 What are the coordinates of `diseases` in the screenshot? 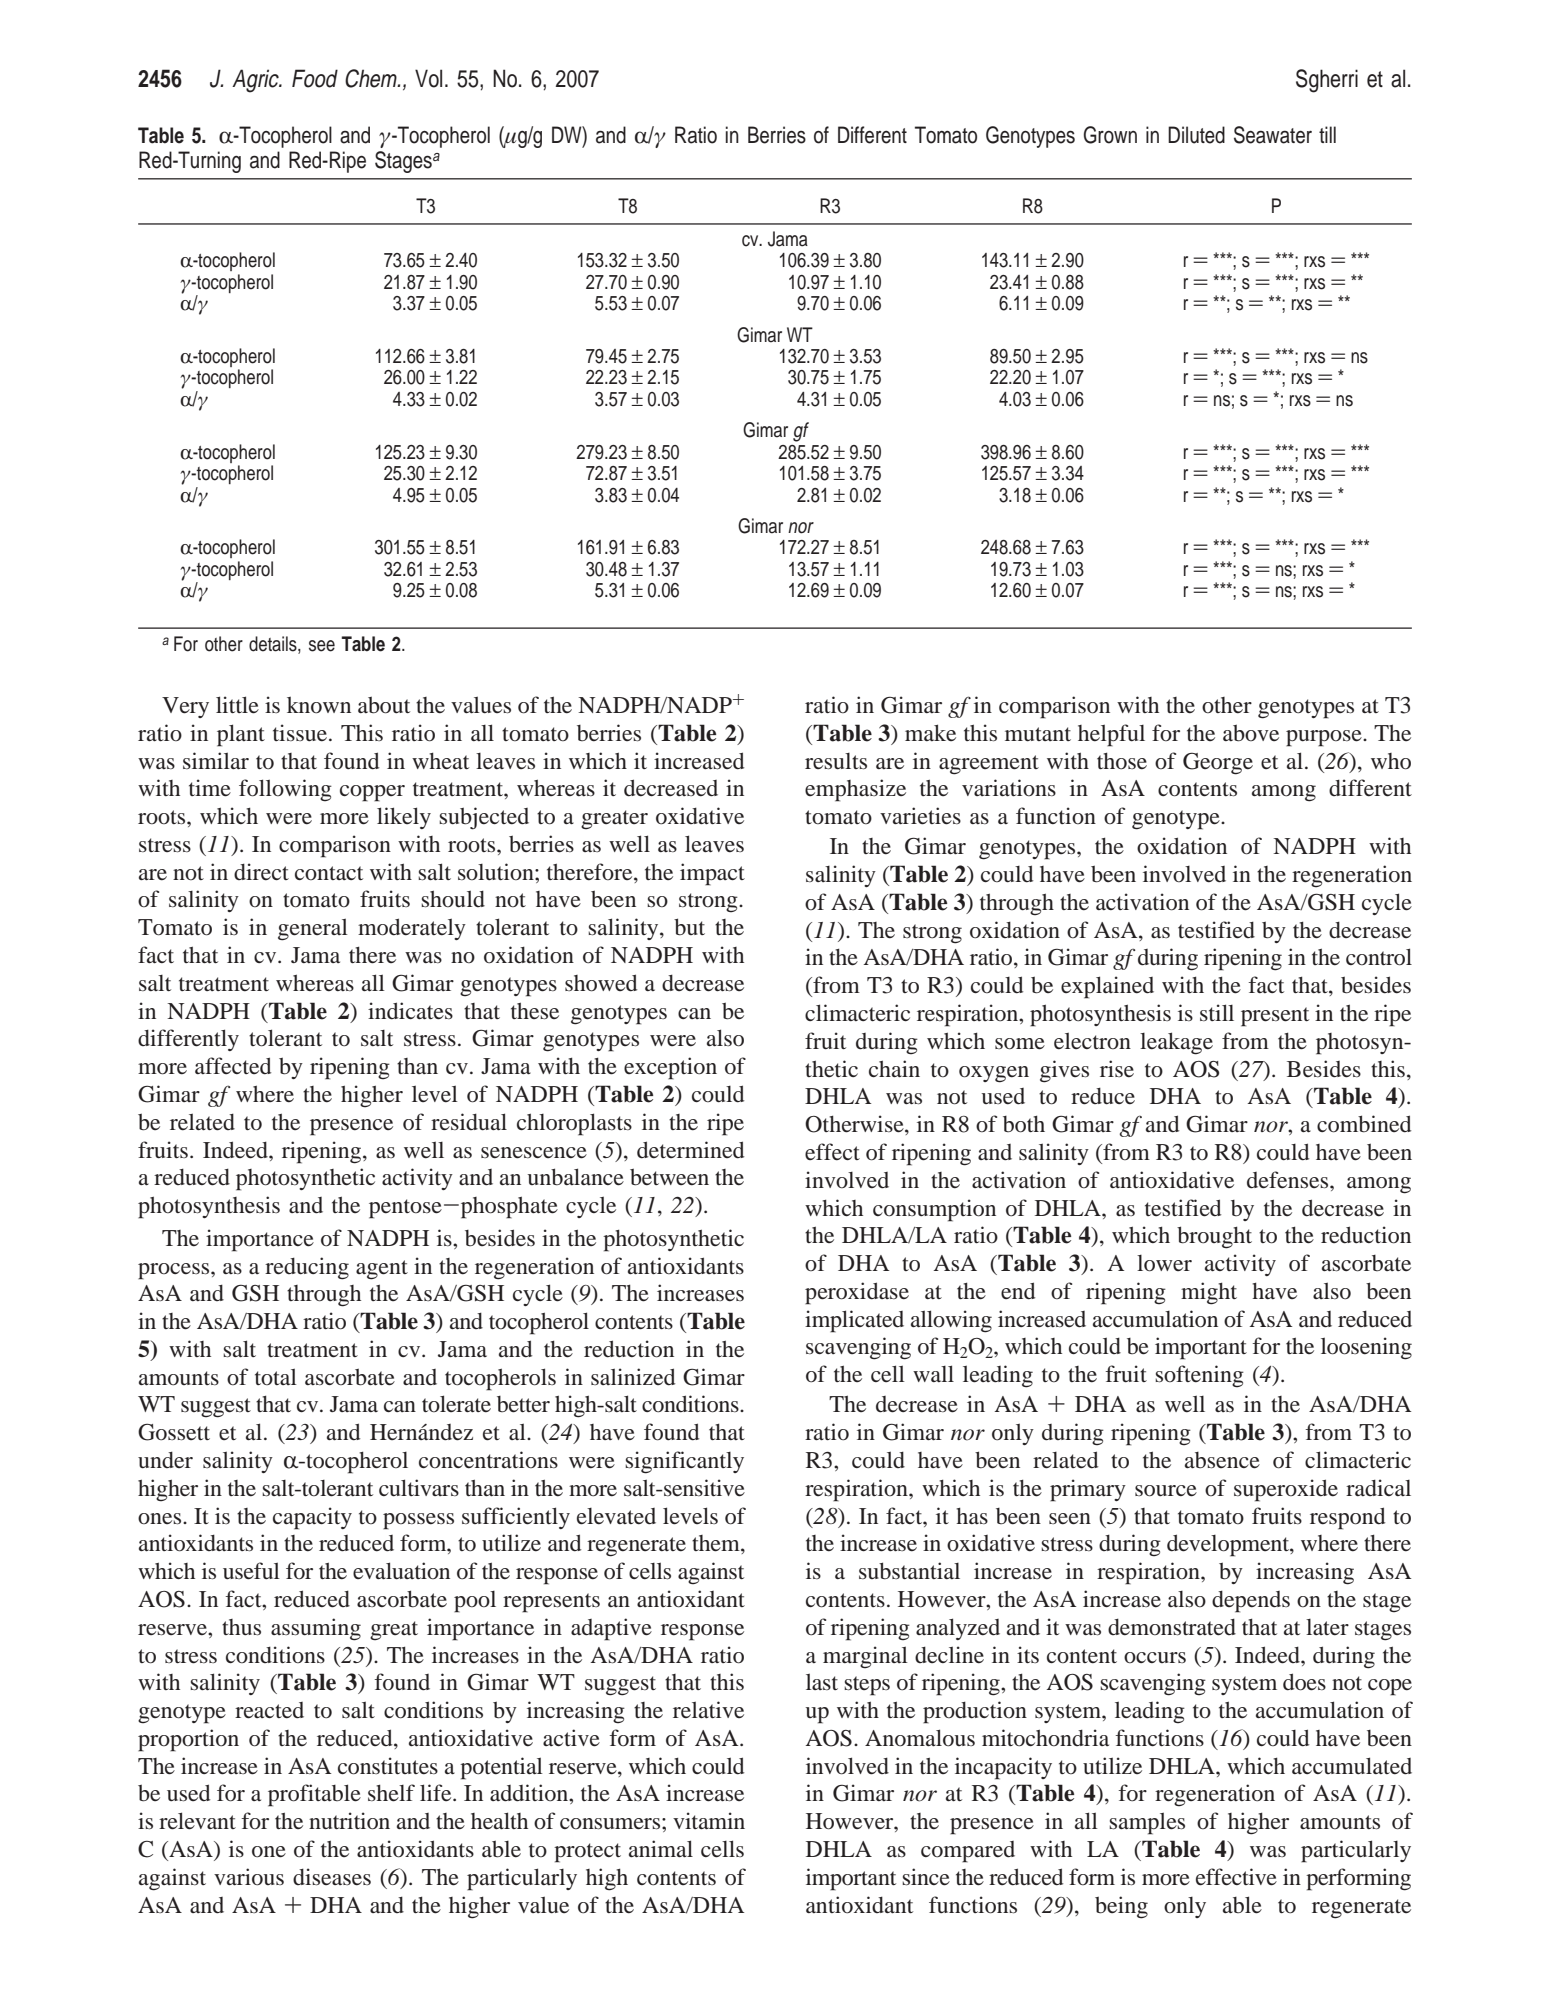 It's located at (332, 1877).
